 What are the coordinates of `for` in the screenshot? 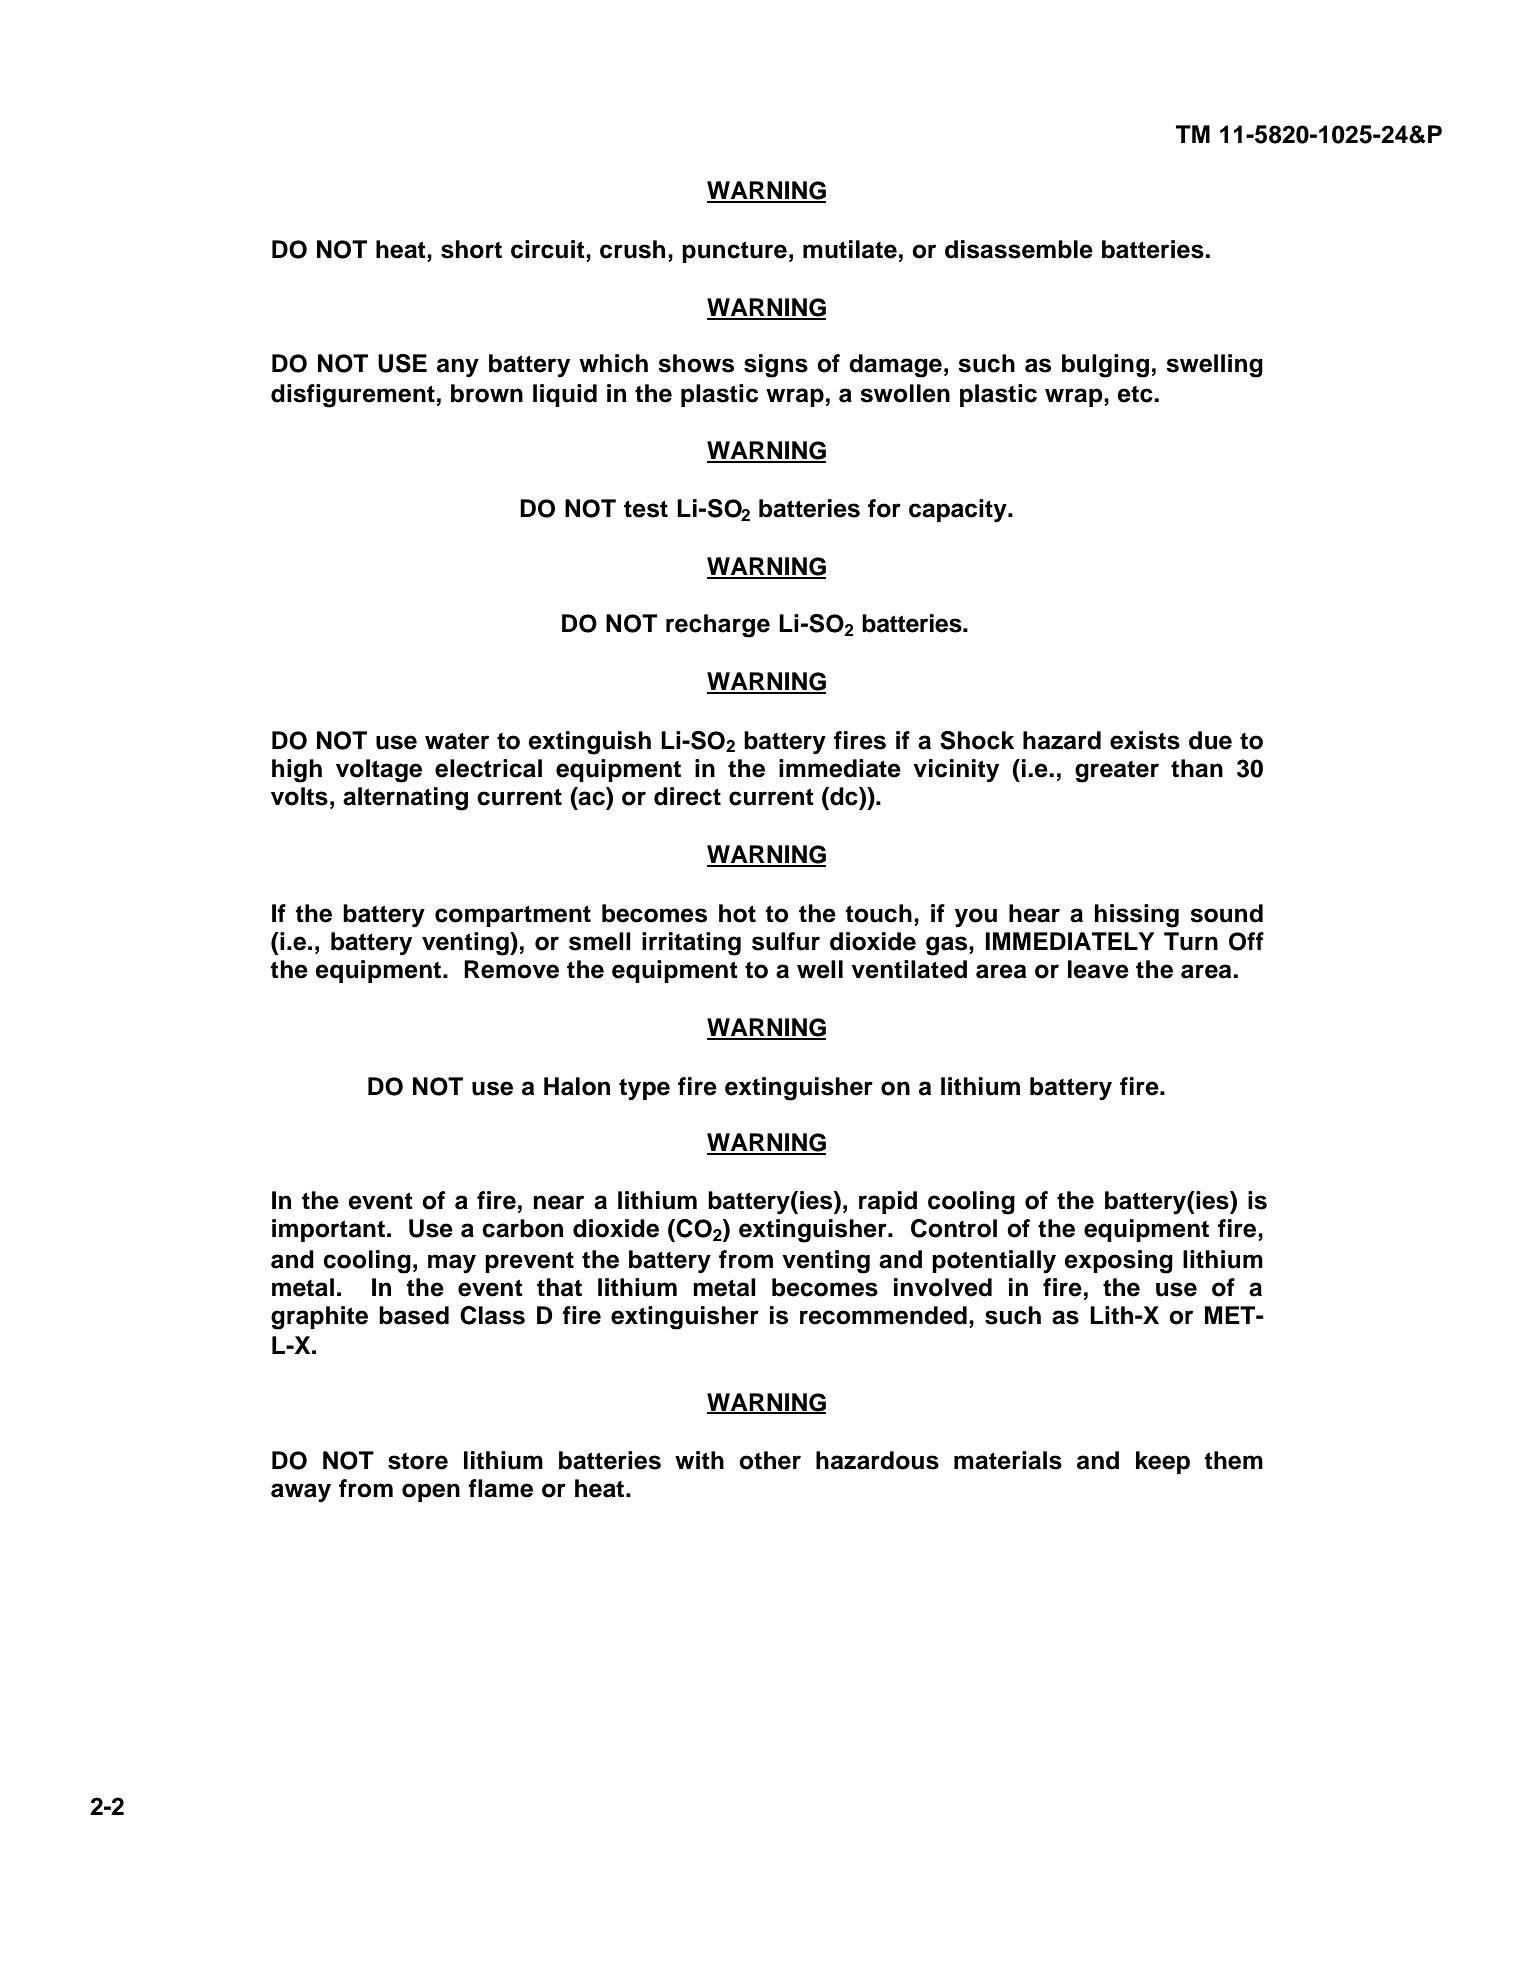 It's located at (884, 508).
